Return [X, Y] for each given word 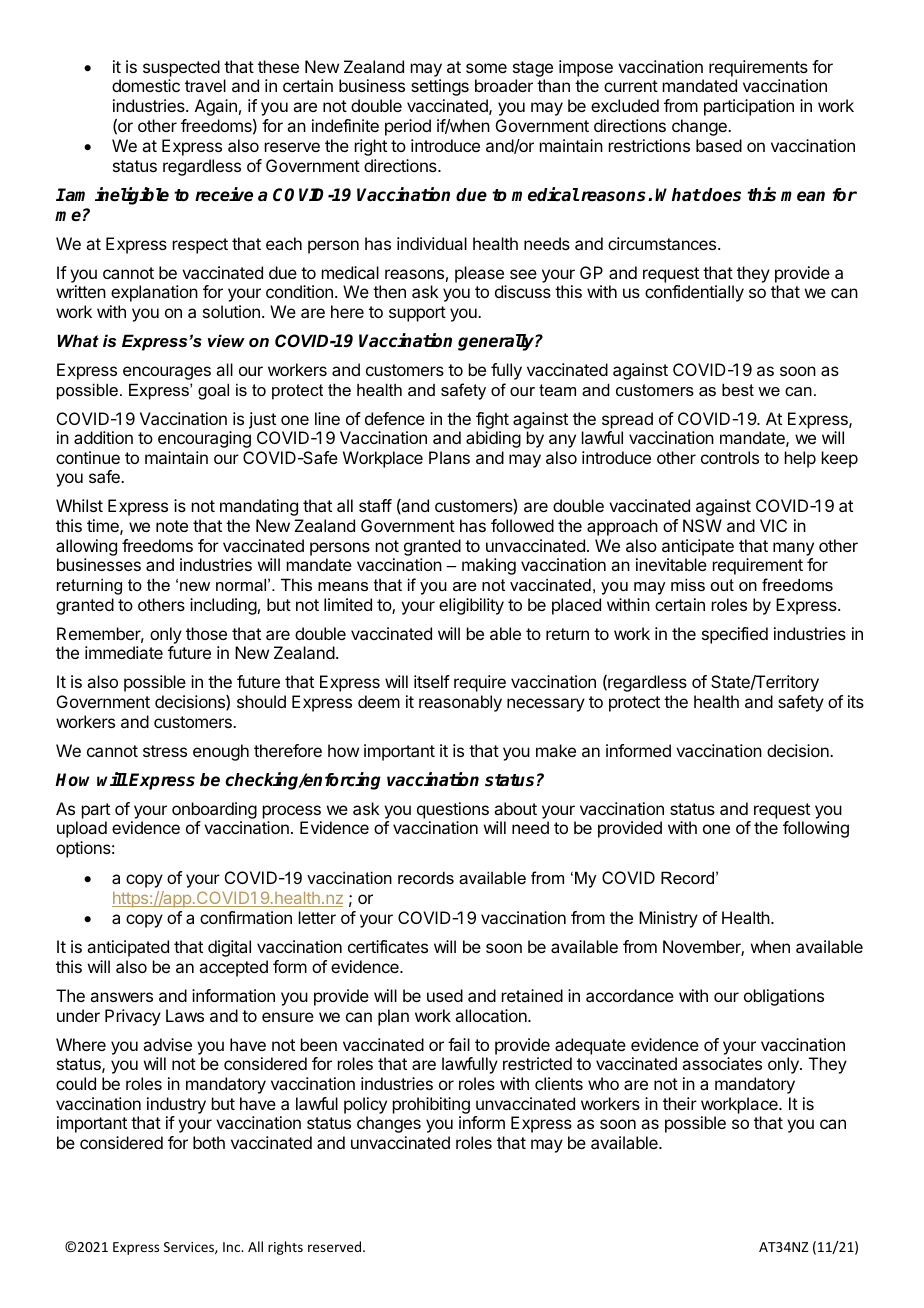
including [223, 606]
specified [735, 635]
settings [440, 87]
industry [176, 1105]
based [719, 145]
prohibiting [431, 1105]
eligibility [471, 606]
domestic [146, 85]
